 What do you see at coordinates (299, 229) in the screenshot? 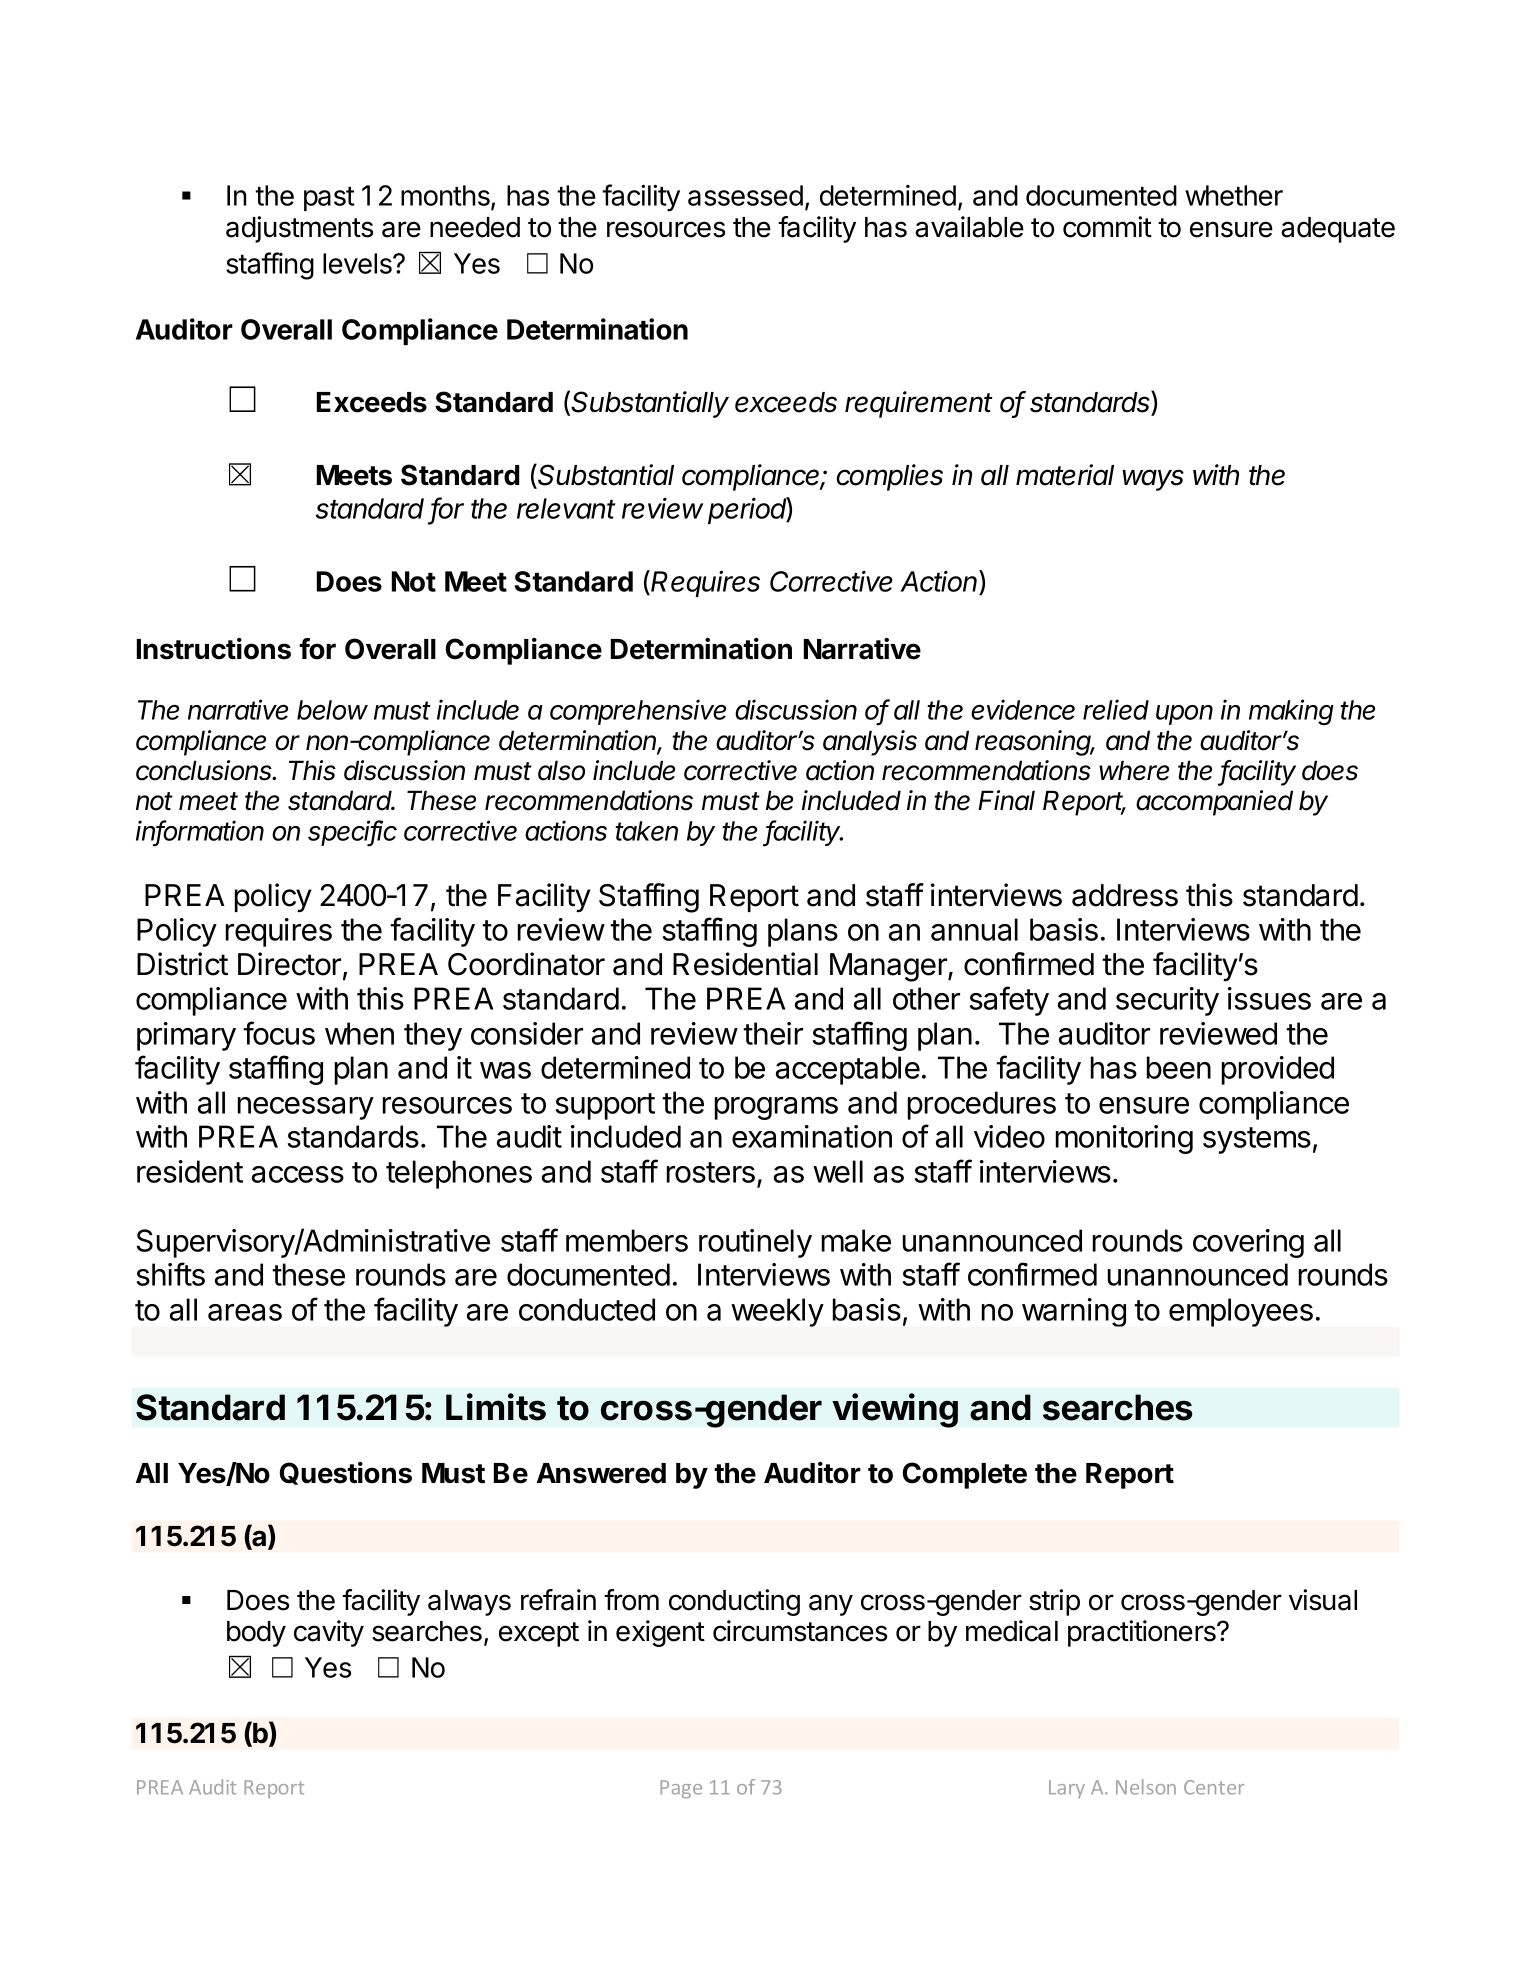
I see `adjustments` at bounding box center [299, 229].
